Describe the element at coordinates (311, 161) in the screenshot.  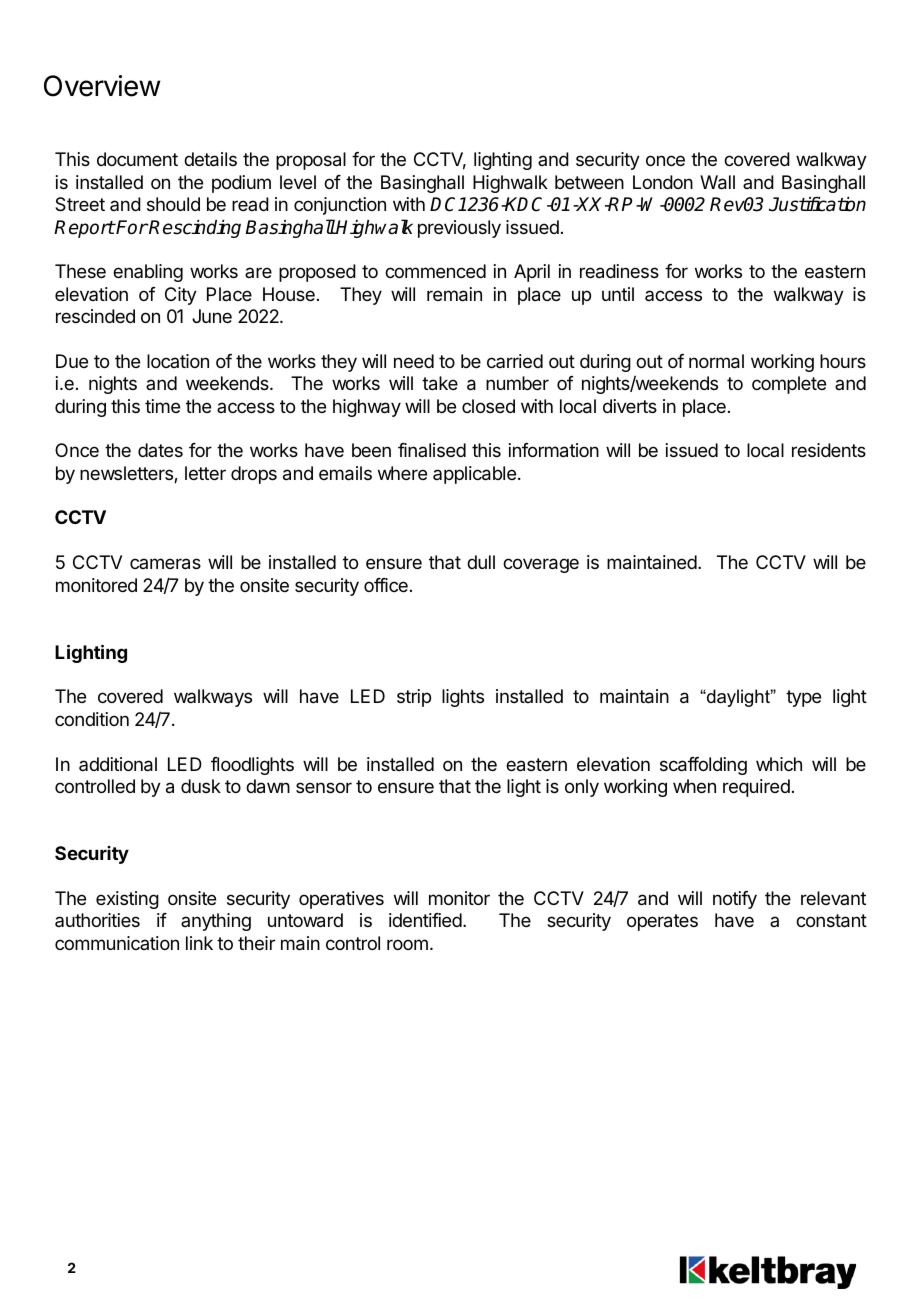
I see `proposal` at that location.
